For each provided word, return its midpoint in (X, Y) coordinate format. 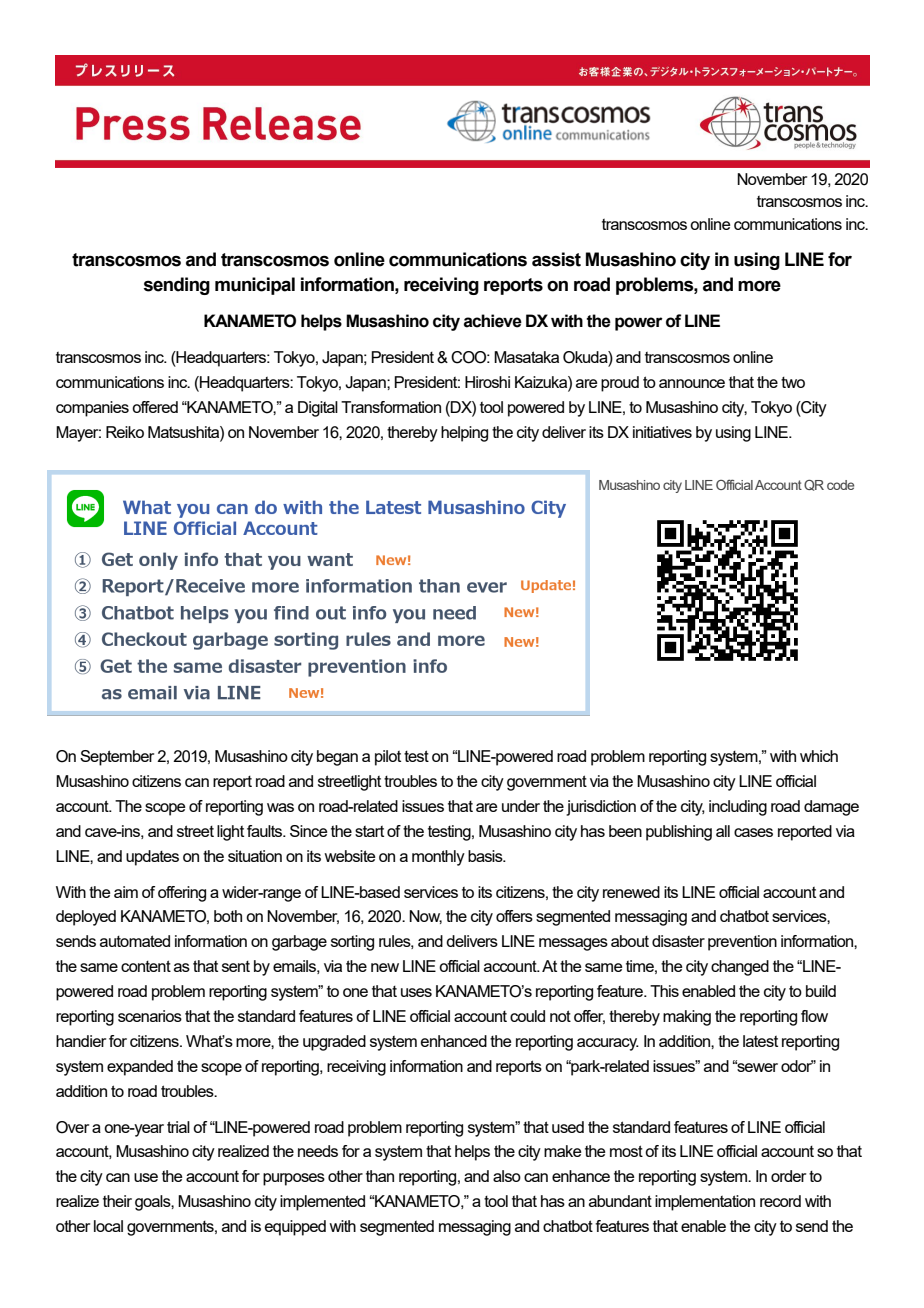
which (819, 756)
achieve (493, 321)
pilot (388, 758)
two (793, 382)
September (117, 758)
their (117, 1201)
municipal (255, 286)
